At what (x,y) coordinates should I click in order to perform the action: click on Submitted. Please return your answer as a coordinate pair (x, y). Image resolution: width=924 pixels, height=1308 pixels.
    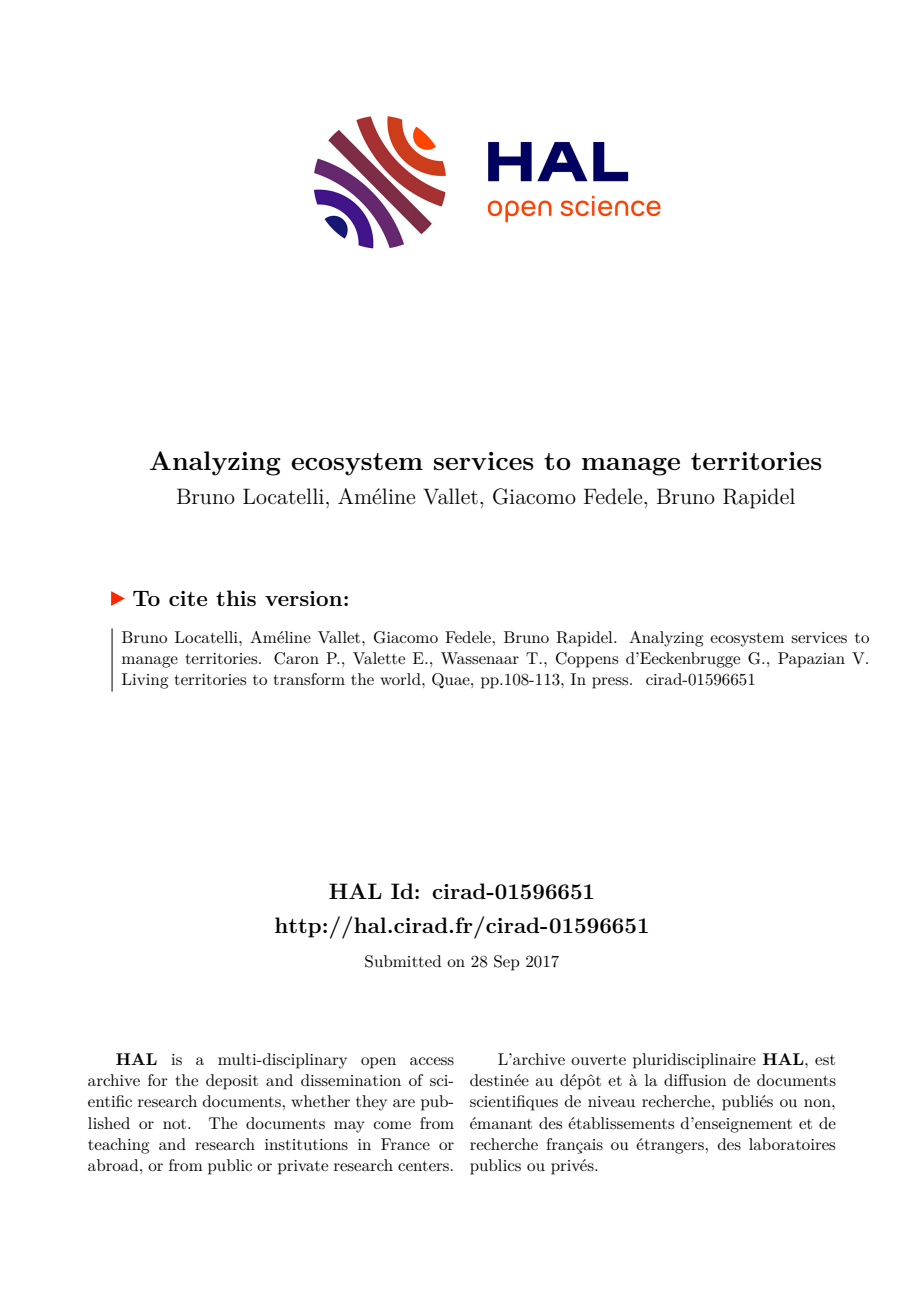
    Looking at the image, I should click on (403, 961).
